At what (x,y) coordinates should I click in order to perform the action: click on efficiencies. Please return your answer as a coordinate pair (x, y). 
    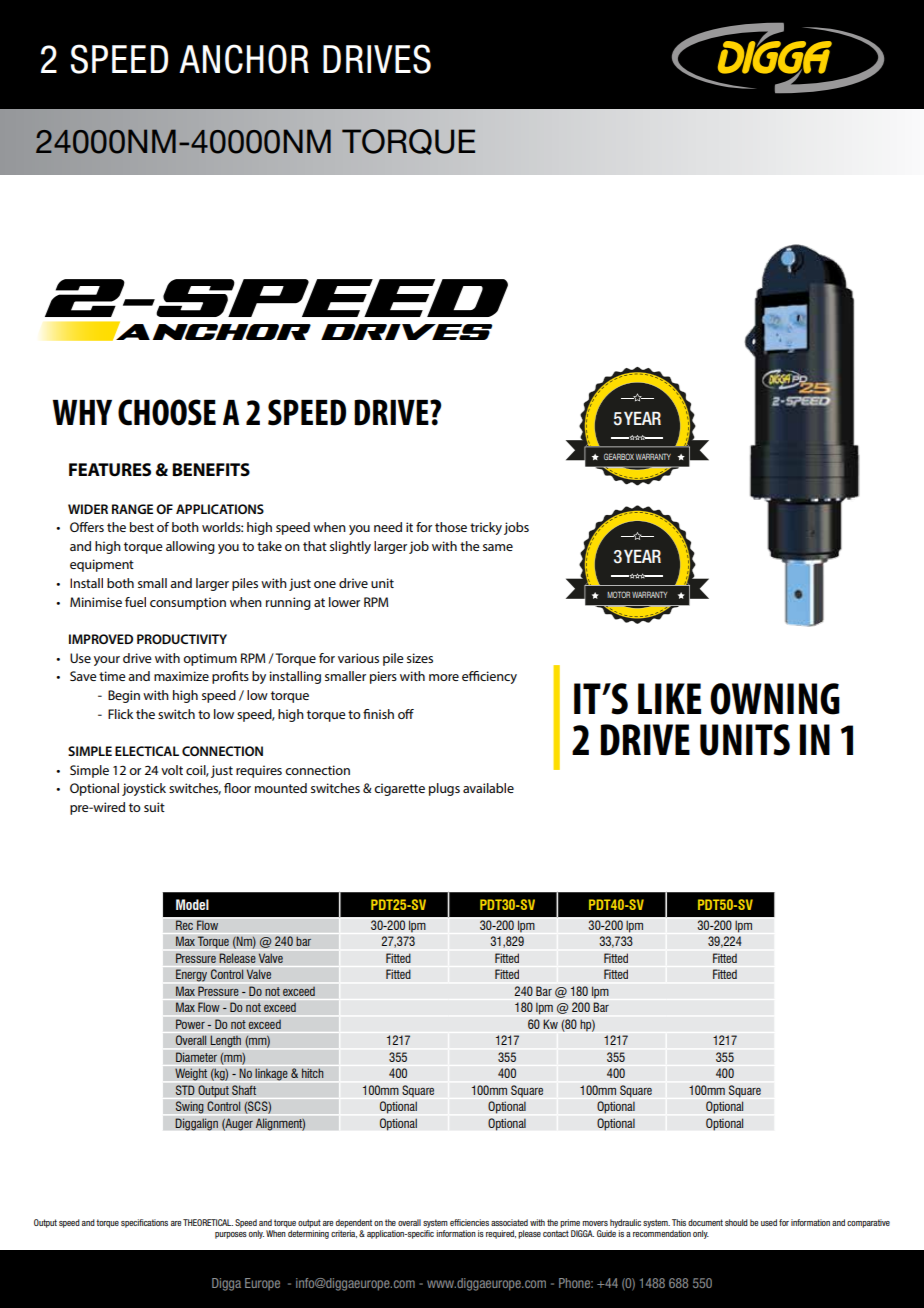
    Looking at the image, I should click on (469, 1222).
